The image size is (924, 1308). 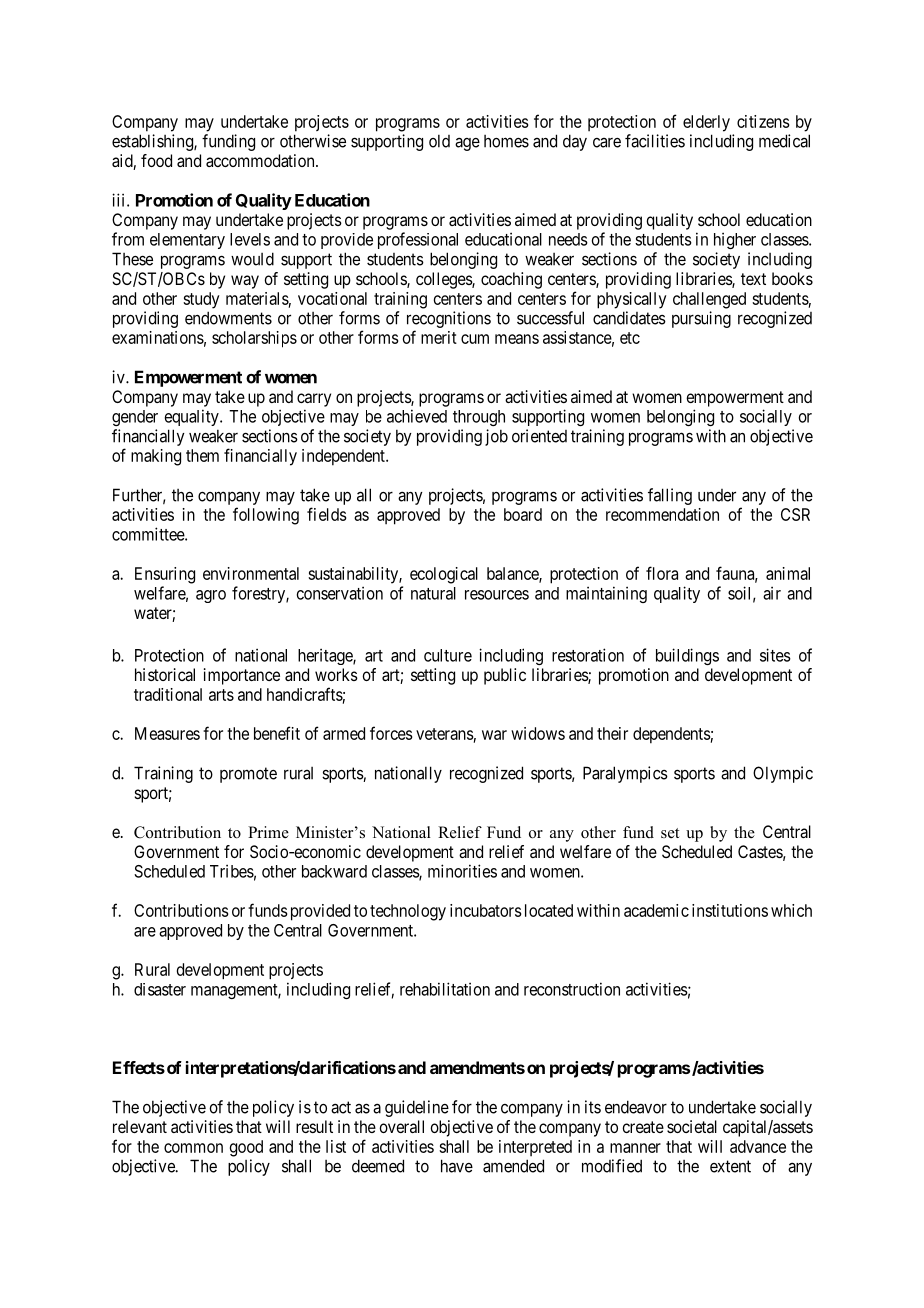 What do you see at coordinates (439, 141) in the page?
I see `old` at bounding box center [439, 141].
